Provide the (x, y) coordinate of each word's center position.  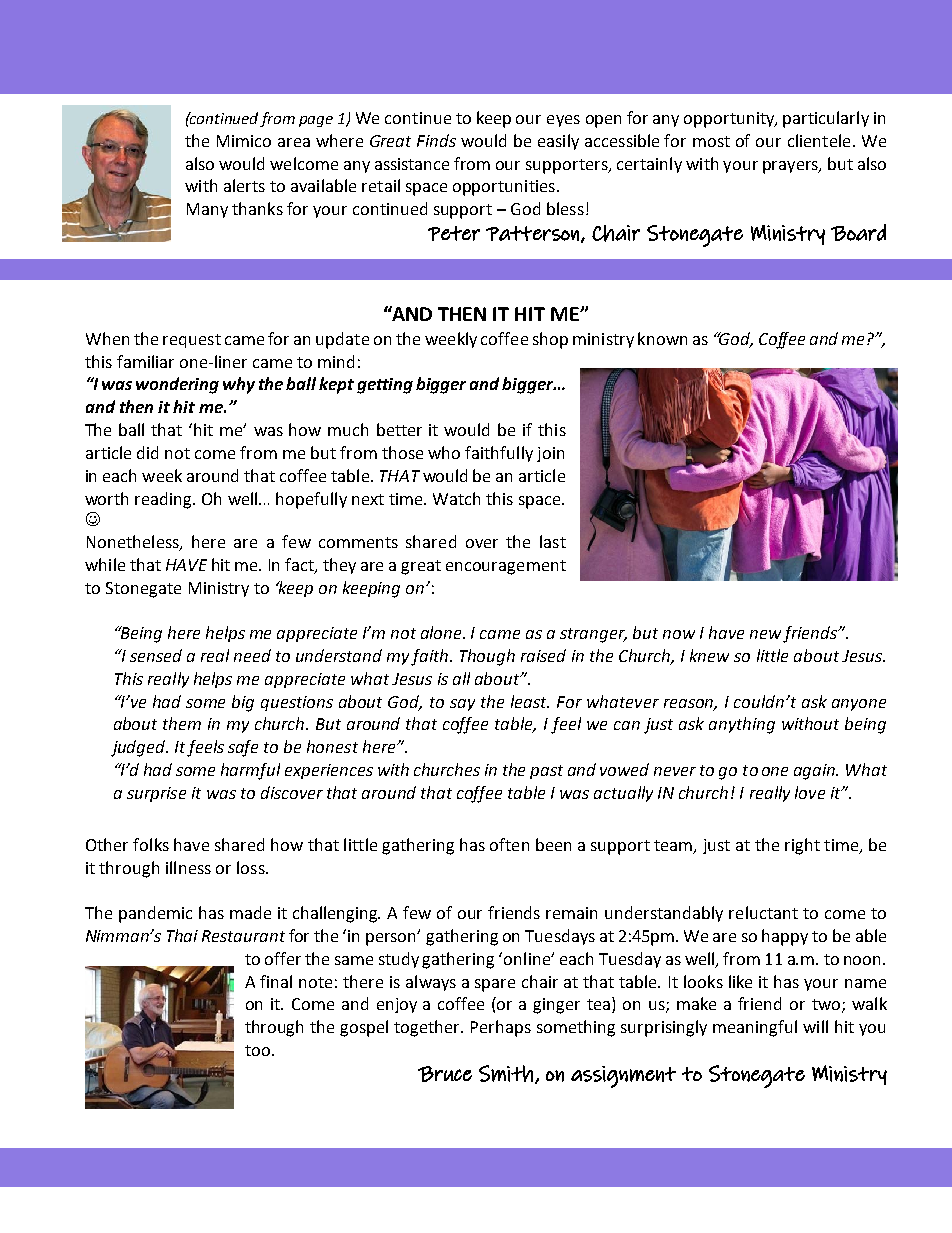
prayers (791, 167)
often (509, 844)
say (462, 705)
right (802, 846)
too (259, 1050)
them (182, 723)
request (192, 341)
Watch (456, 498)
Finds (436, 140)
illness (188, 867)
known (662, 338)
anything (742, 725)
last (553, 541)
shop (550, 340)
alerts (244, 185)
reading (164, 500)
